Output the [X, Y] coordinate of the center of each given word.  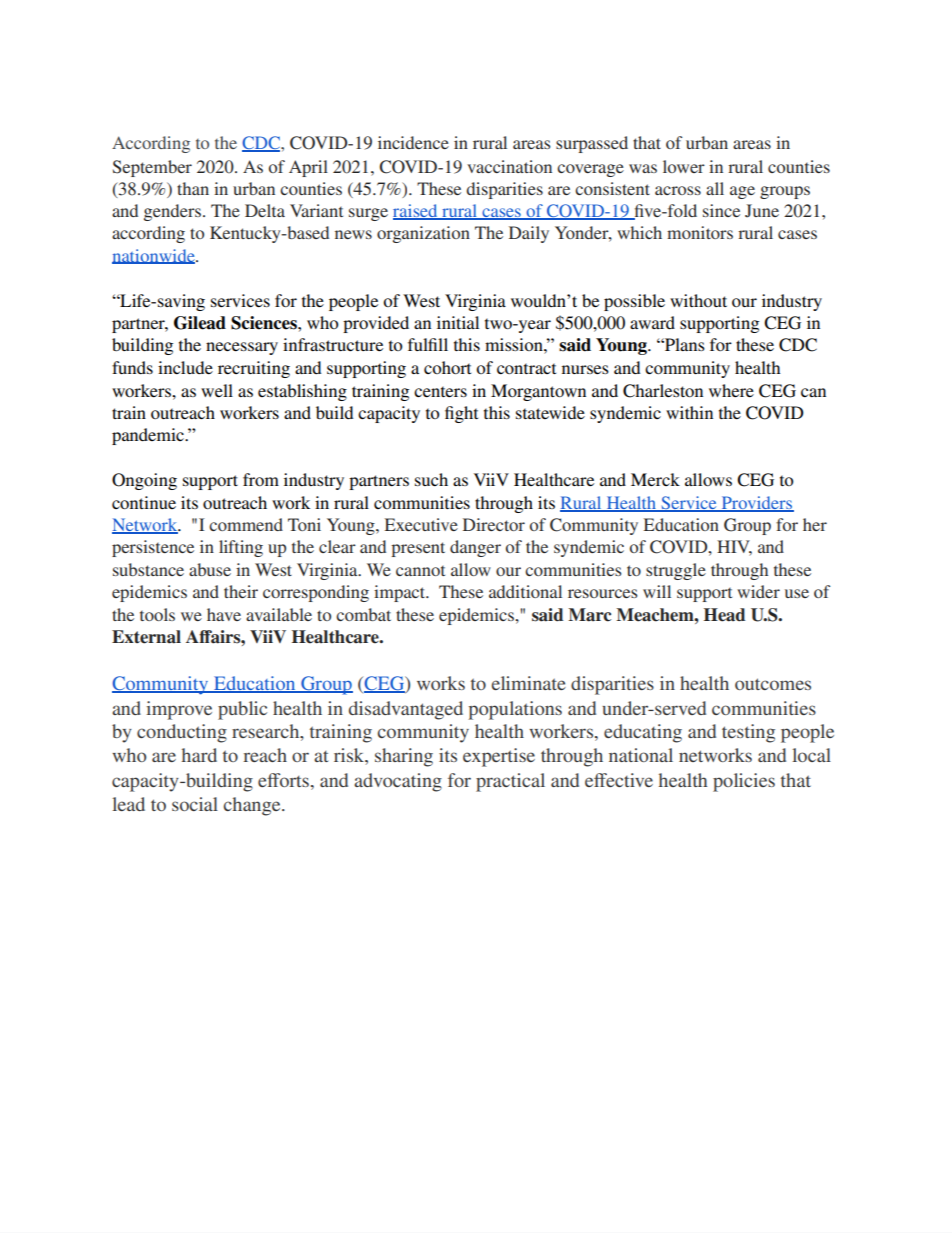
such [431, 479]
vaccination [509, 166]
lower [684, 166]
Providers [756, 504]
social [195, 804]
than [193, 188]
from [261, 479]
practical [510, 782]
